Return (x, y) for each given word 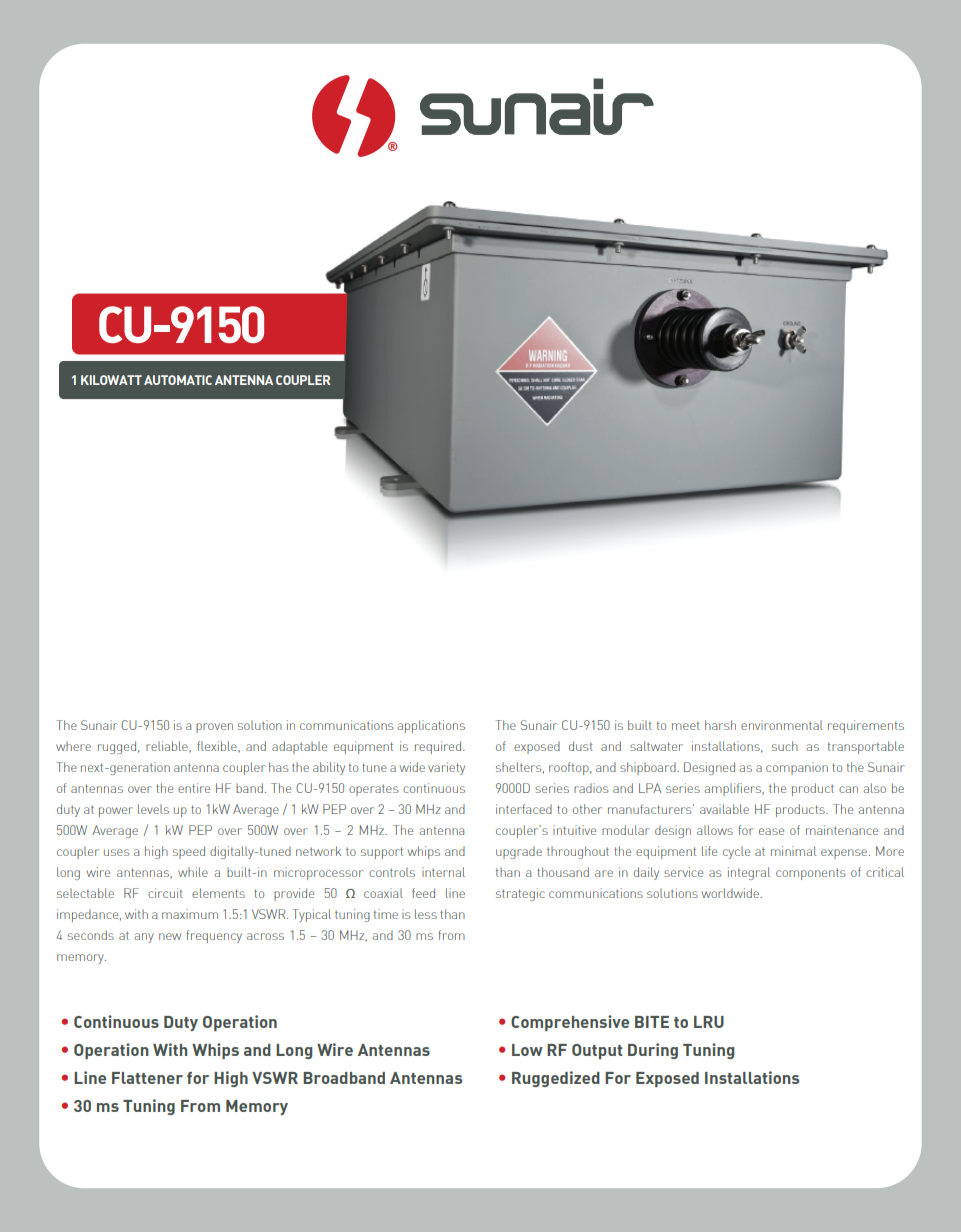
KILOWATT (111, 380)
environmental (782, 725)
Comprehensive (570, 1023)
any (144, 938)
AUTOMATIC (178, 380)
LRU (709, 1022)
